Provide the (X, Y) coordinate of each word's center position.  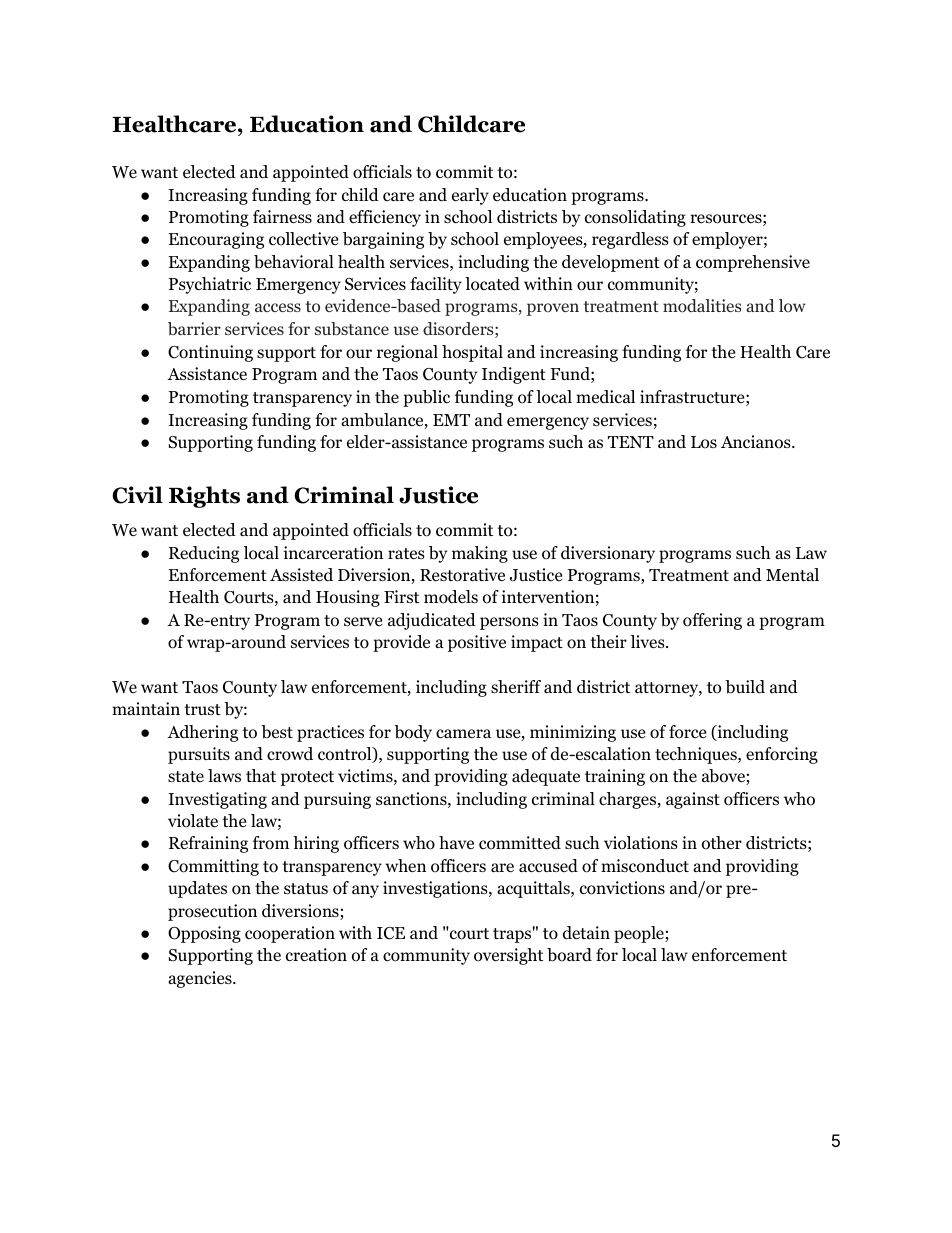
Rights (204, 497)
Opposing (204, 934)
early (470, 196)
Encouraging (216, 240)
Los (704, 442)
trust (202, 709)
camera (463, 733)
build (745, 687)
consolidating (635, 218)
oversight (508, 956)
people (640, 934)
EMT (451, 420)
